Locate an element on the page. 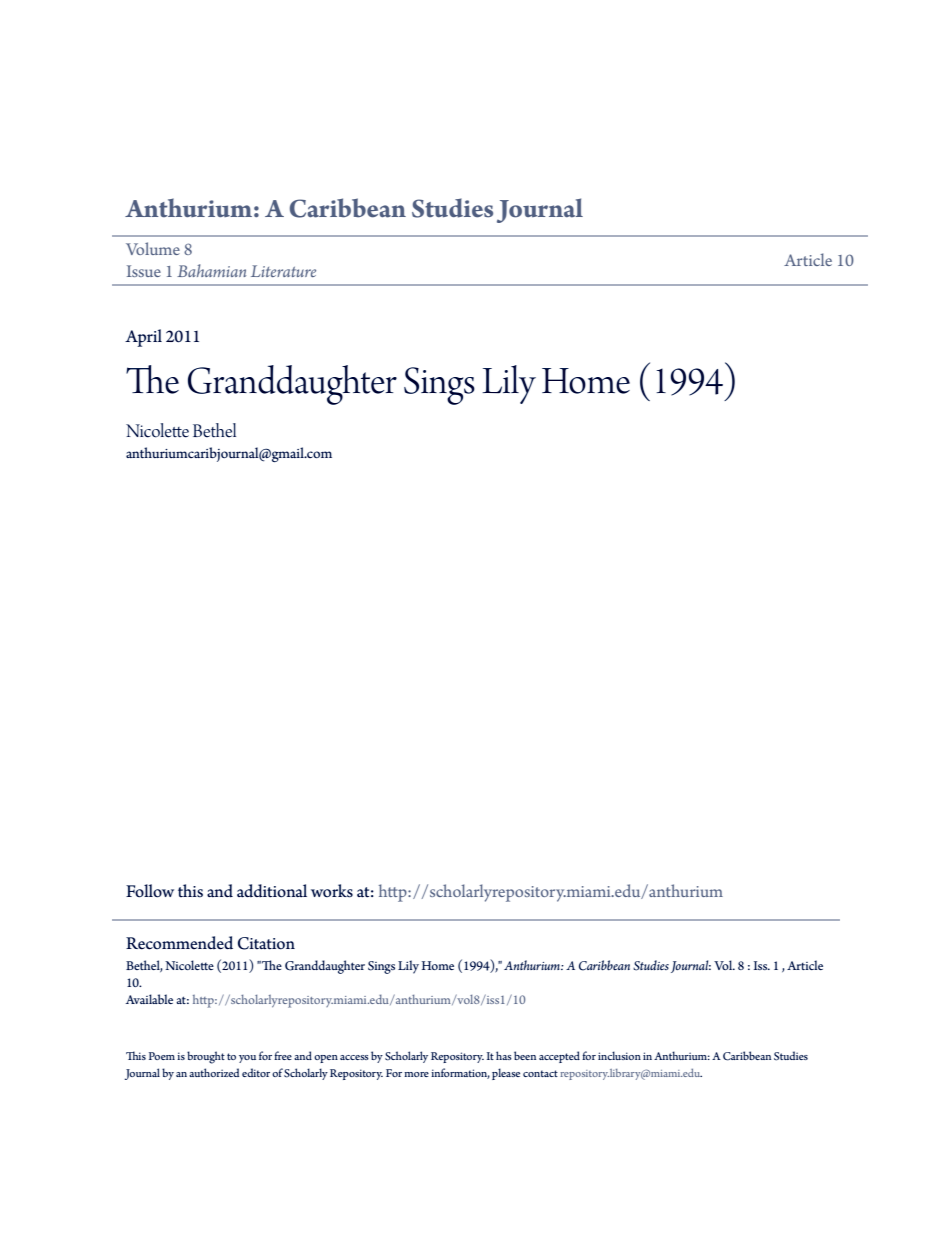 This image has height=1233, width=952. Follow is located at coordinates (150, 891).
